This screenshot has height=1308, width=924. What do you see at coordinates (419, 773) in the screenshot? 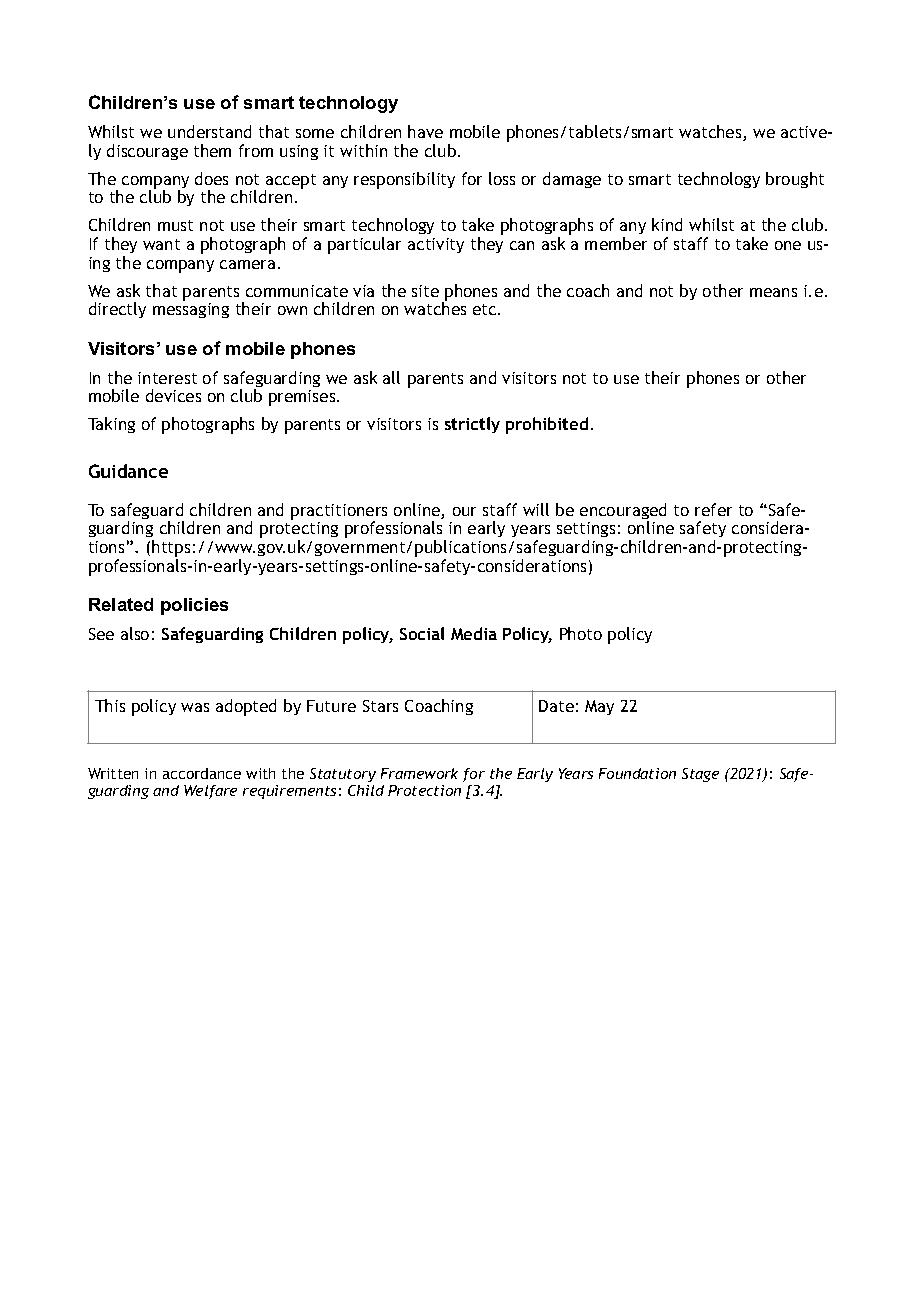
I see `Framework` at bounding box center [419, 773].
